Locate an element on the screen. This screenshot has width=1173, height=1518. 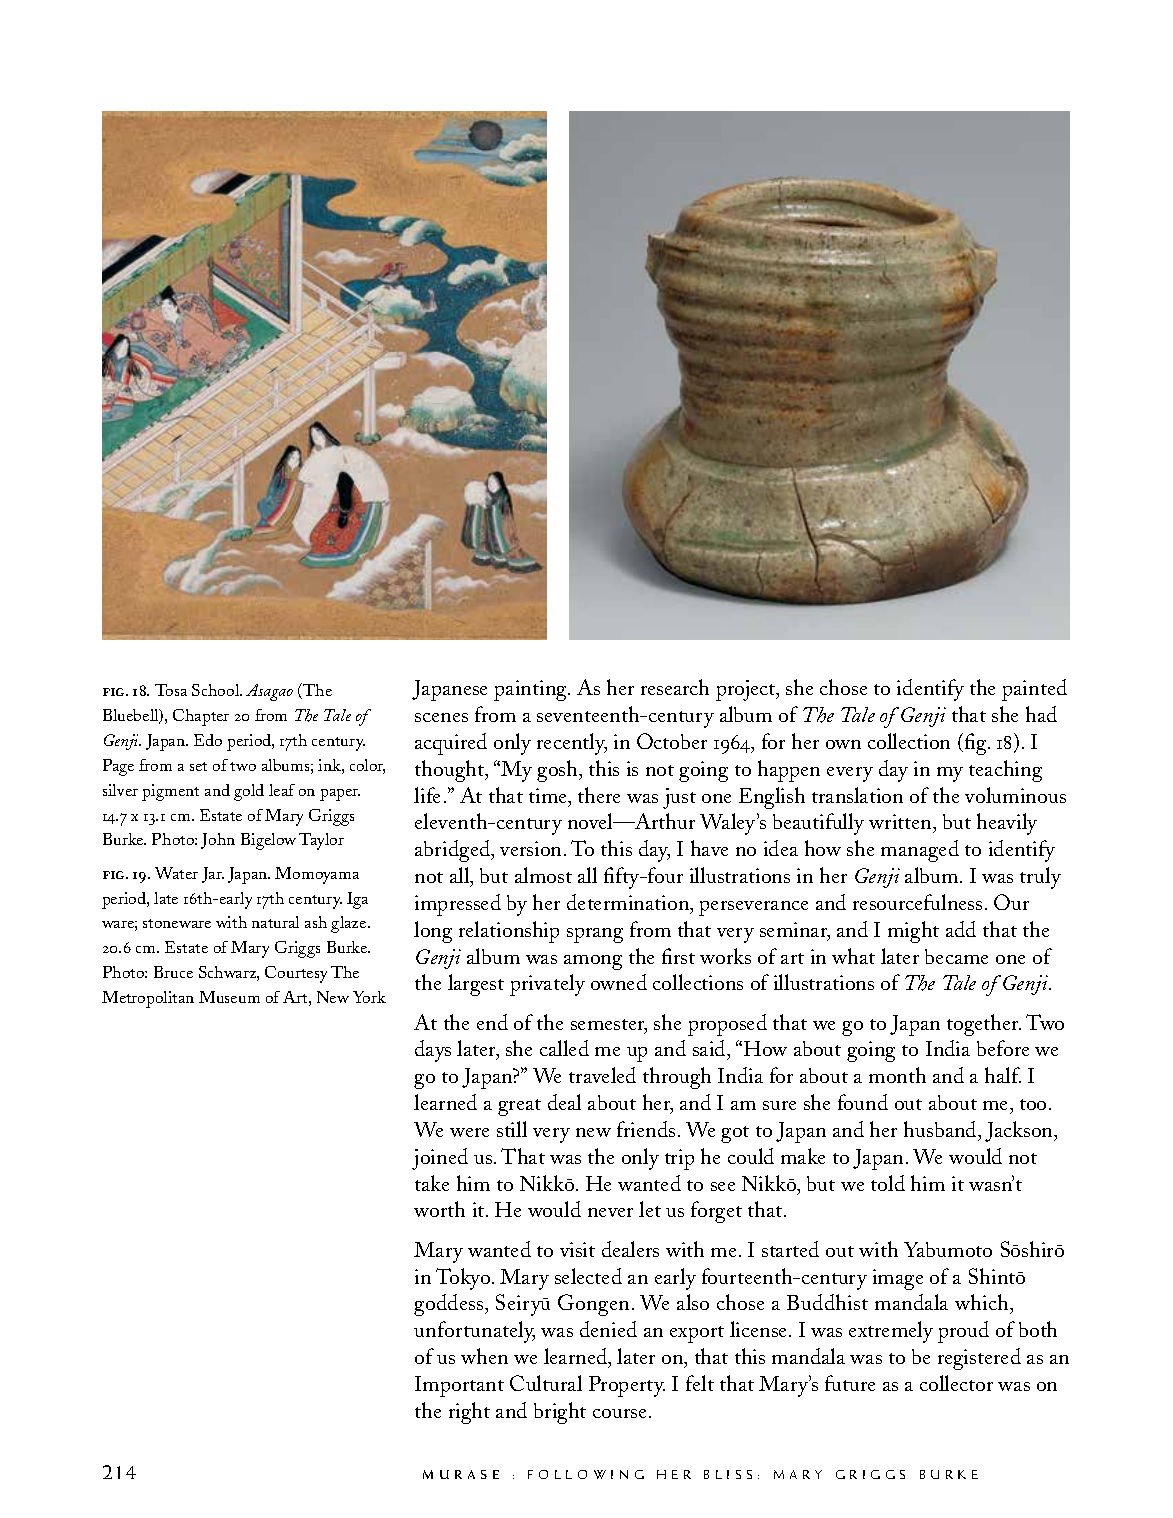
had is located at coordinates (1041, 714).
